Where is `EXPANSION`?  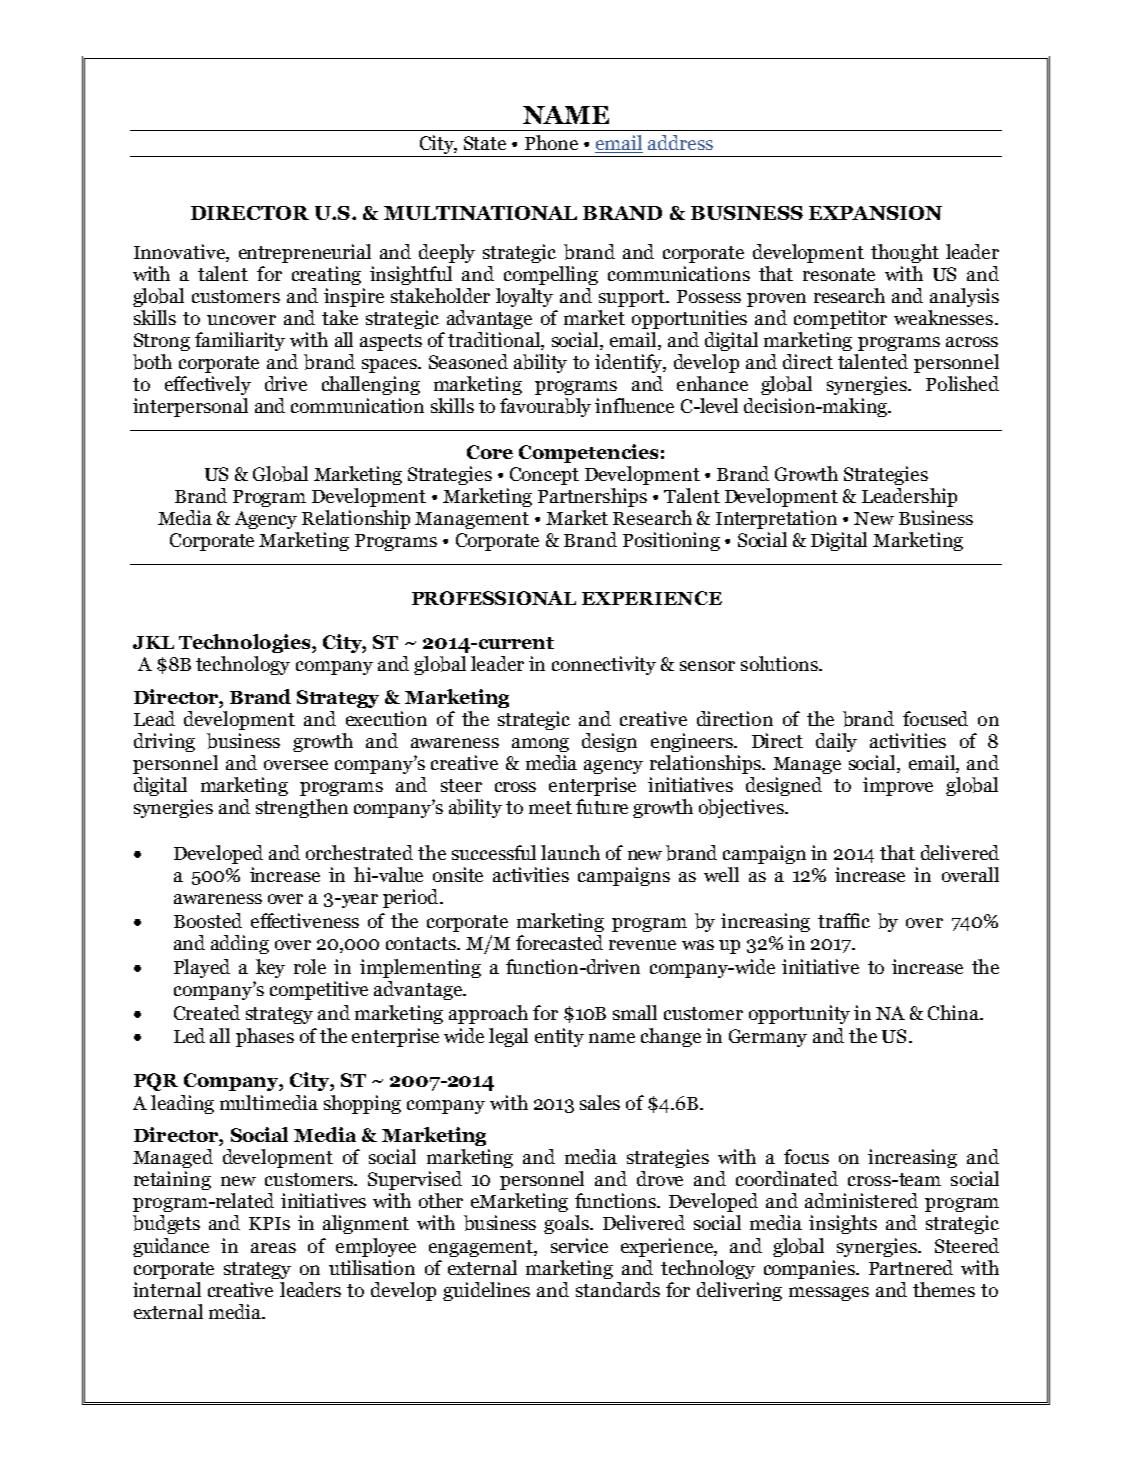 EXPANSION is located at coordinates (875, 213).
